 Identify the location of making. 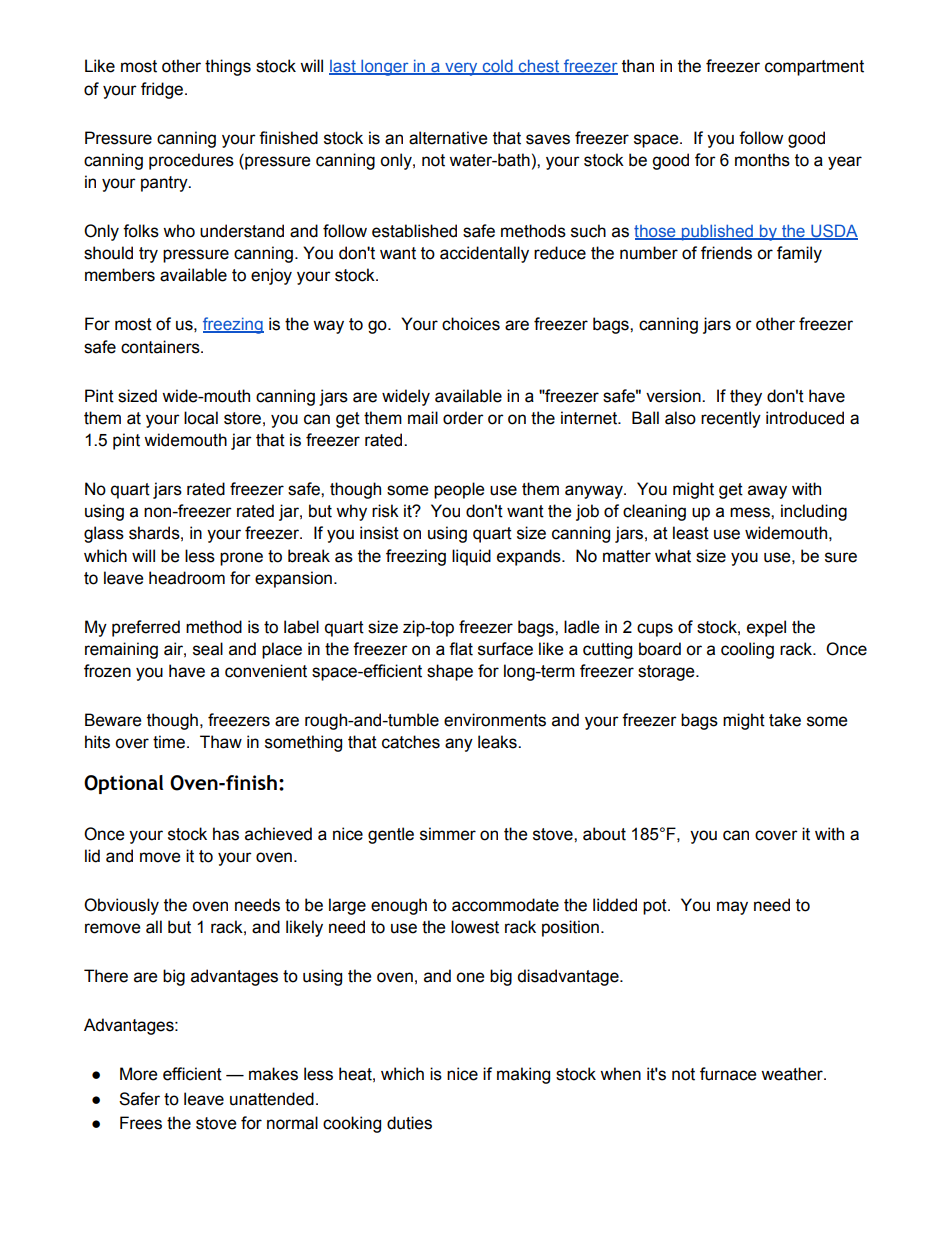
(523, 1075).
